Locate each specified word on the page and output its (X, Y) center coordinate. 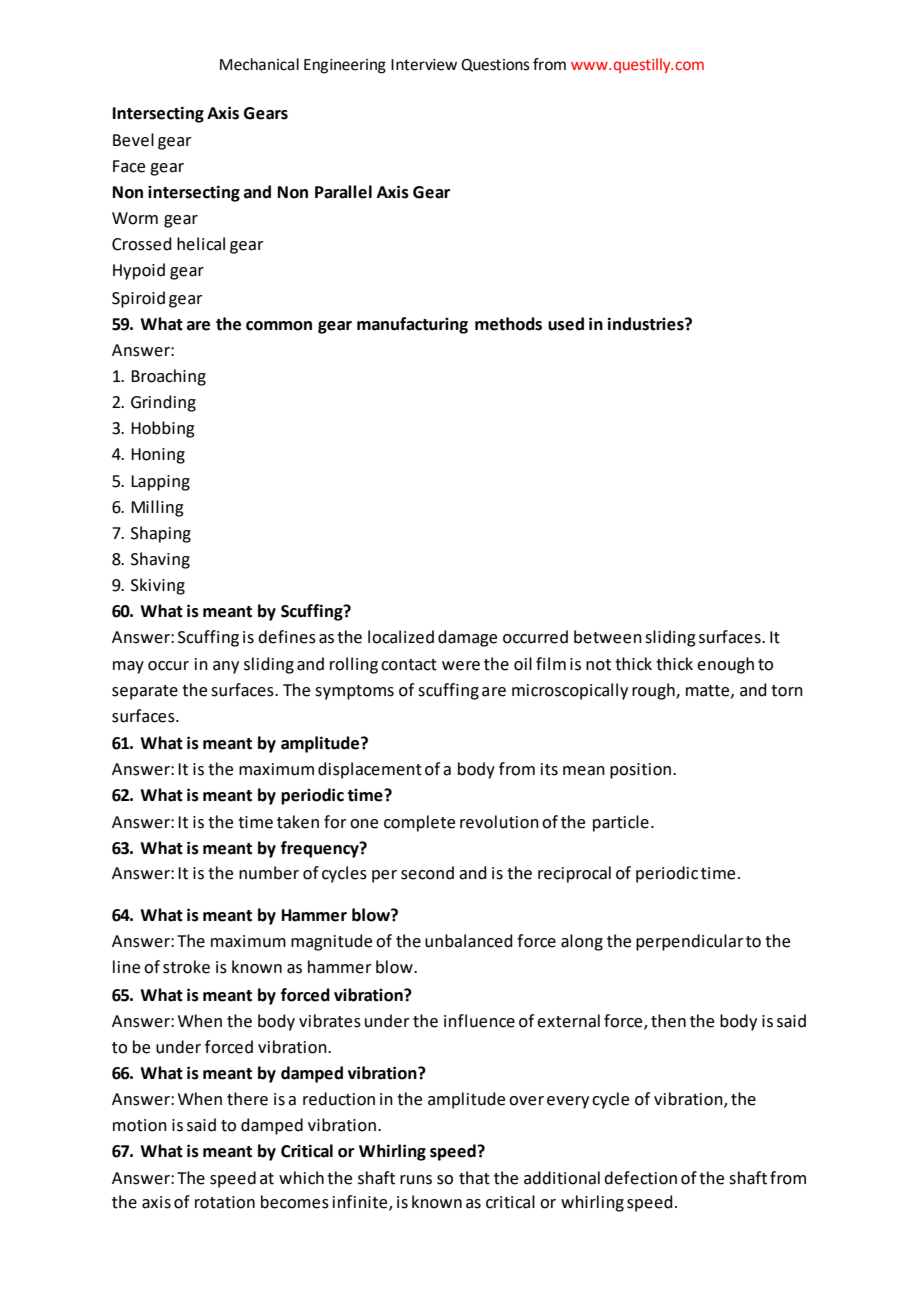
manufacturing (412, 325)
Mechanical (259, 64)
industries (647, 324)
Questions (495, 65)
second (427, 873)
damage (467, 638)
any (226, 667)
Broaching (168, 377)
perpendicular (690, 942)
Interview (424, 65)
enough (725, 665)
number (269, 873)
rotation (225, 1202)
